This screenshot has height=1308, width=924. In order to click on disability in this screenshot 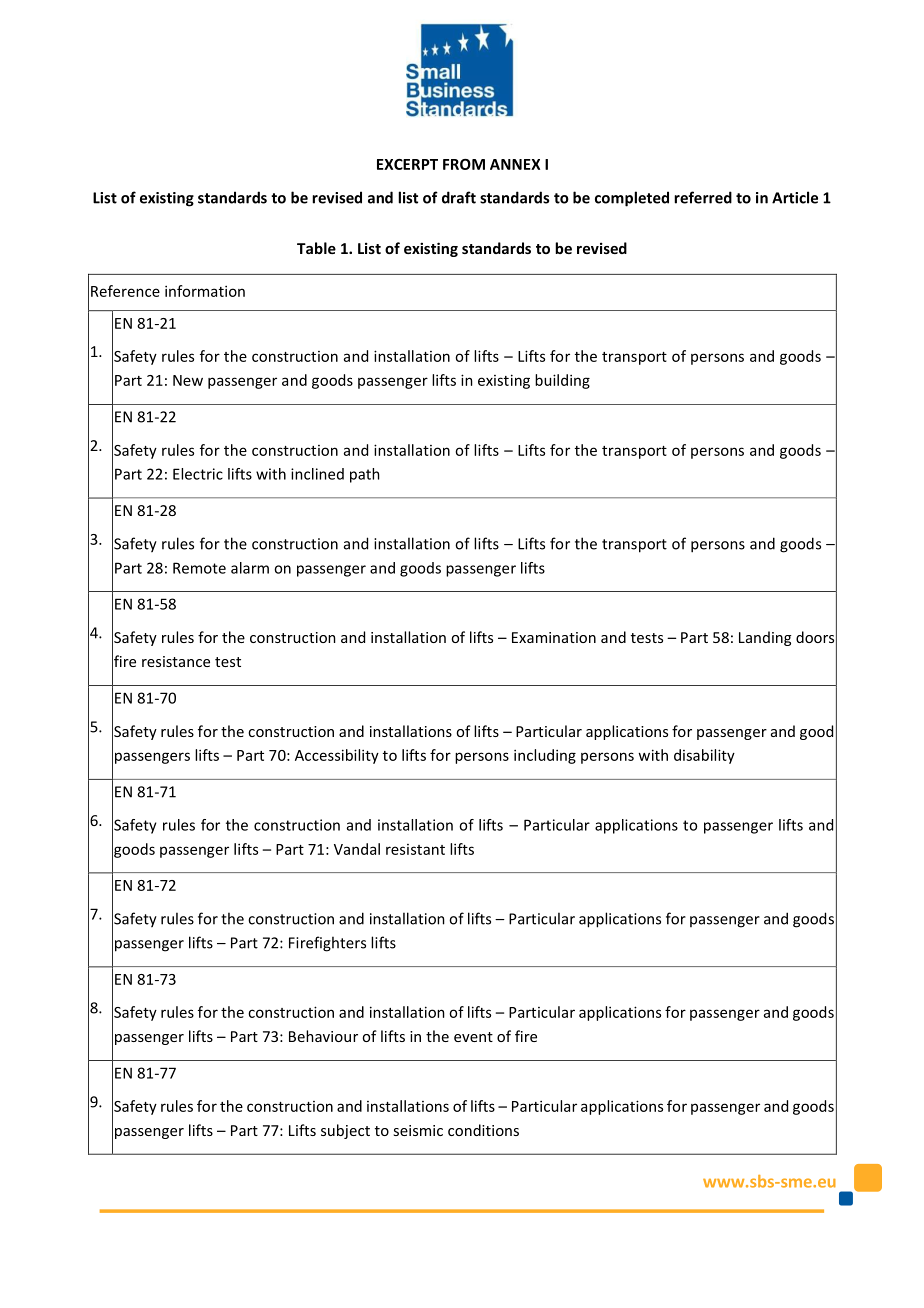, I will do `click(704, 756)`.
